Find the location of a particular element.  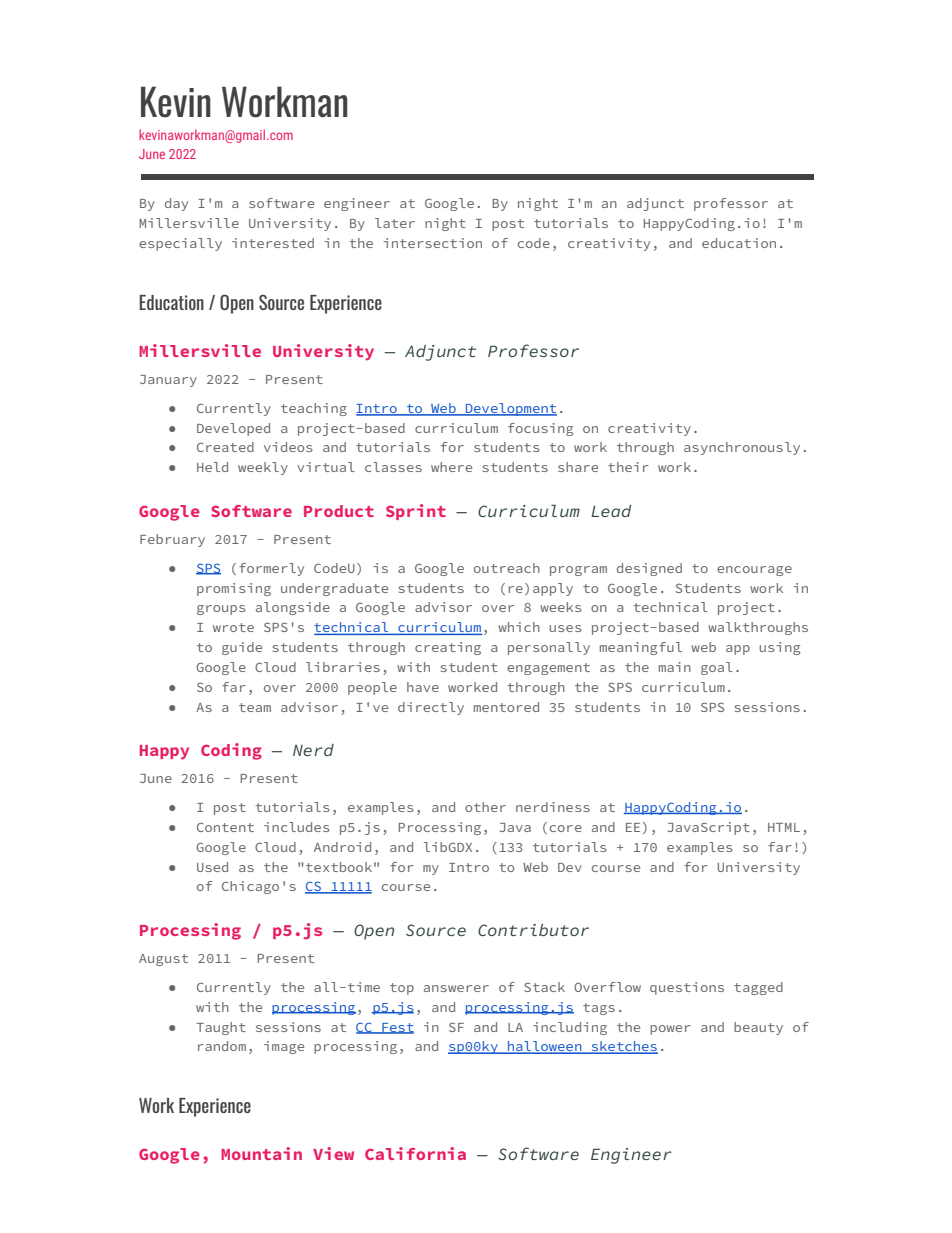

asynchronously is located at coordinates (742, 448).
